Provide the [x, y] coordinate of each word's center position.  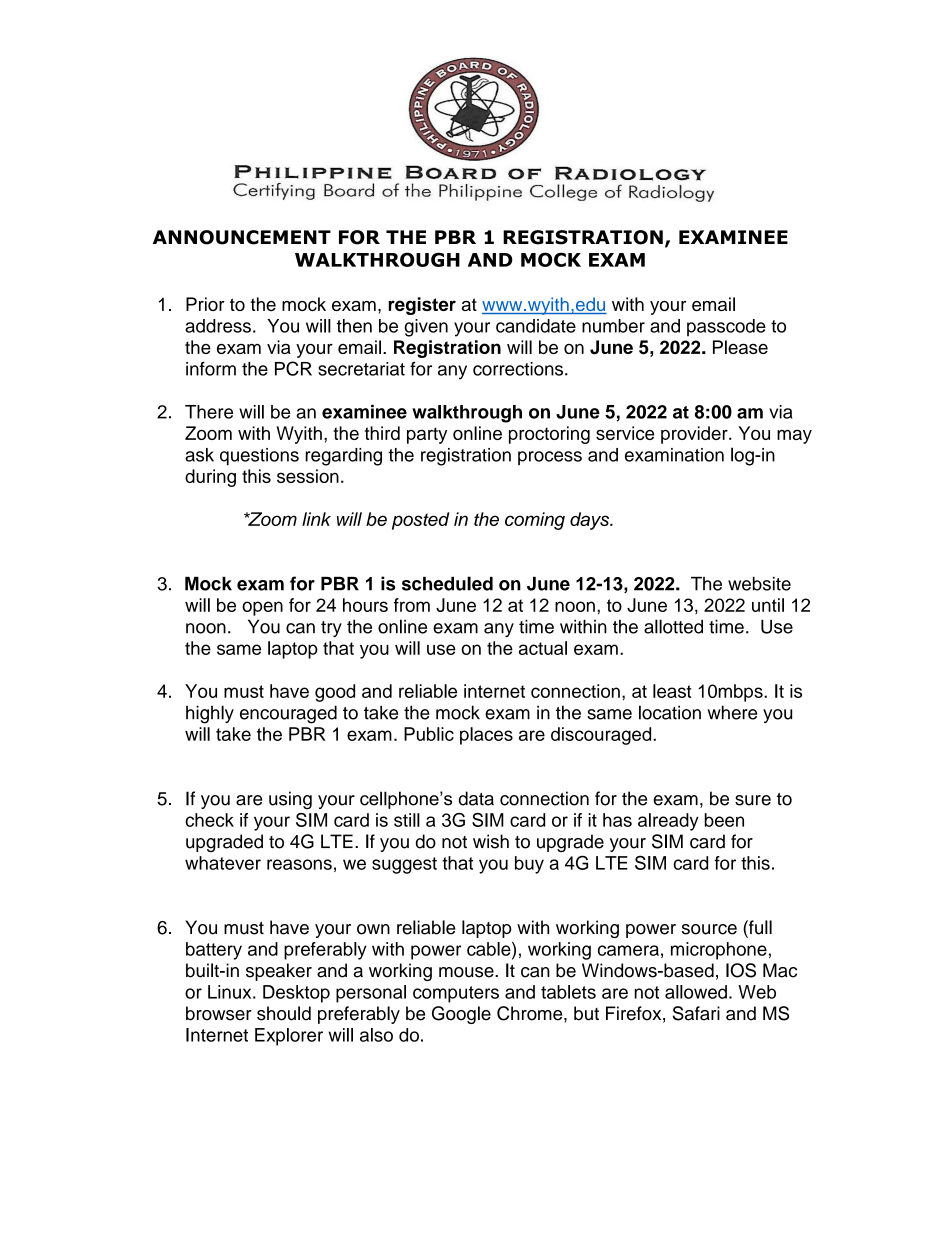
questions [259, 457]
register [422, 306]
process [550, 458]
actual [543, 648]
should [284, 1013]
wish [491, 841]
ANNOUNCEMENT [242, 237]
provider [695, 435]
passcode [726, 328]
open [262, 608]
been [724, 820]
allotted [673, 626]
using [290, 800]
